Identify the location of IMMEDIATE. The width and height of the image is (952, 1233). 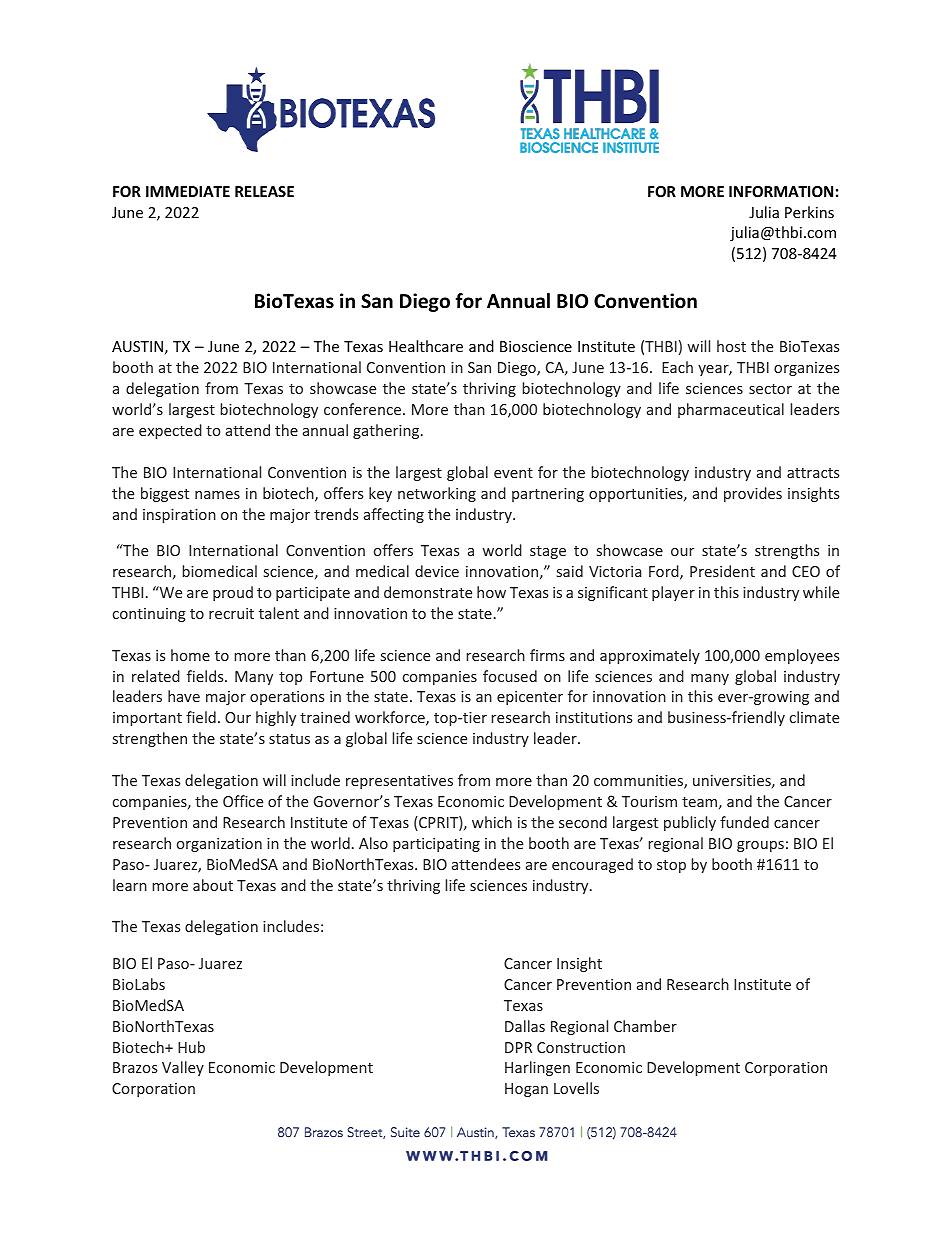
(188, 191).
